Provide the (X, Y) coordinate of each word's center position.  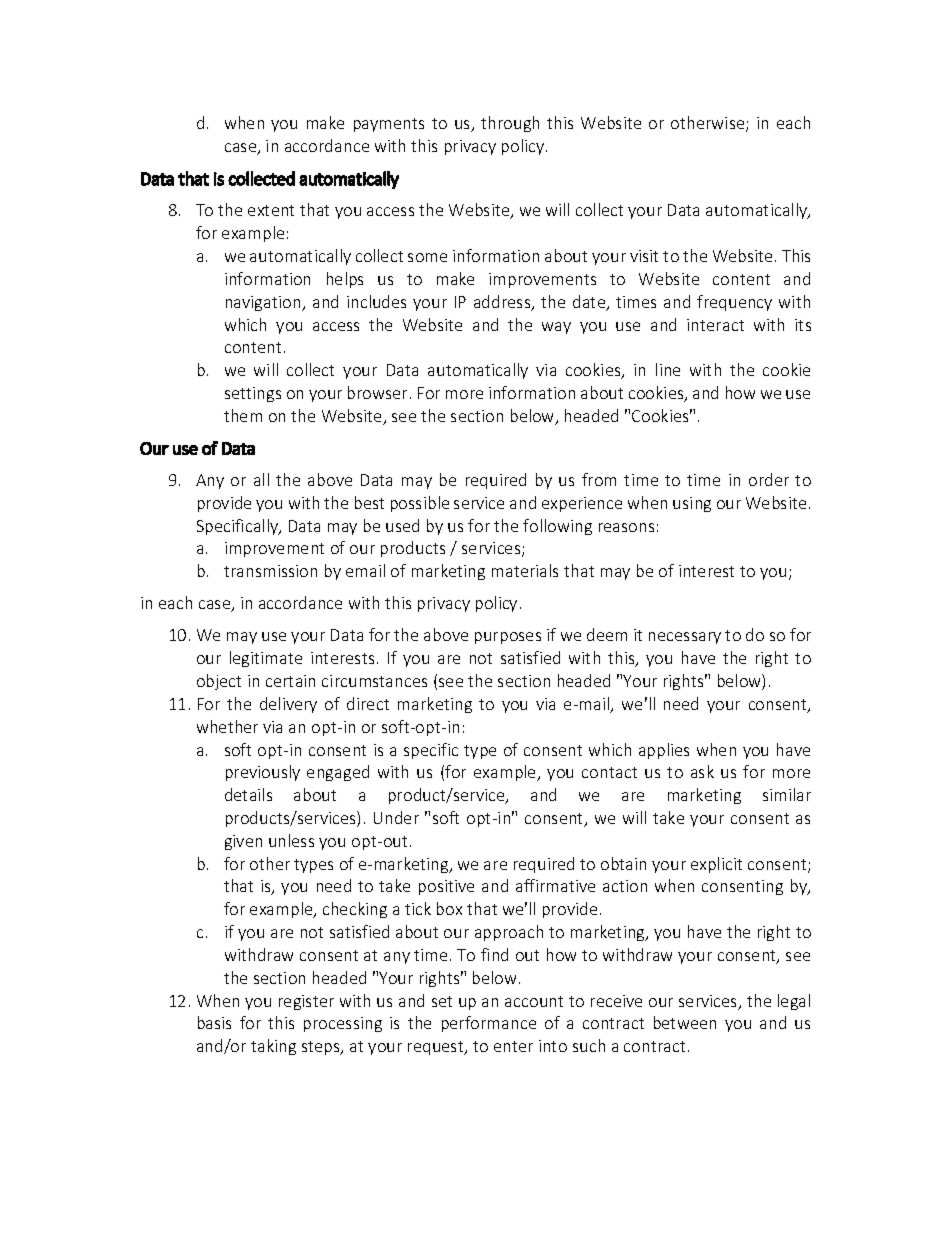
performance (489, 1024)
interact (715, 325)
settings (253, 394)
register (306, 1002)
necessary (685, 638)
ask (702, 771)
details (248, 794)
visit (644, 256)
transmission (270, 571)
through (510, 124)
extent (271, 210)
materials (525, 570)
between (685, 1022)
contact (609, 772)
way (556, 328)
